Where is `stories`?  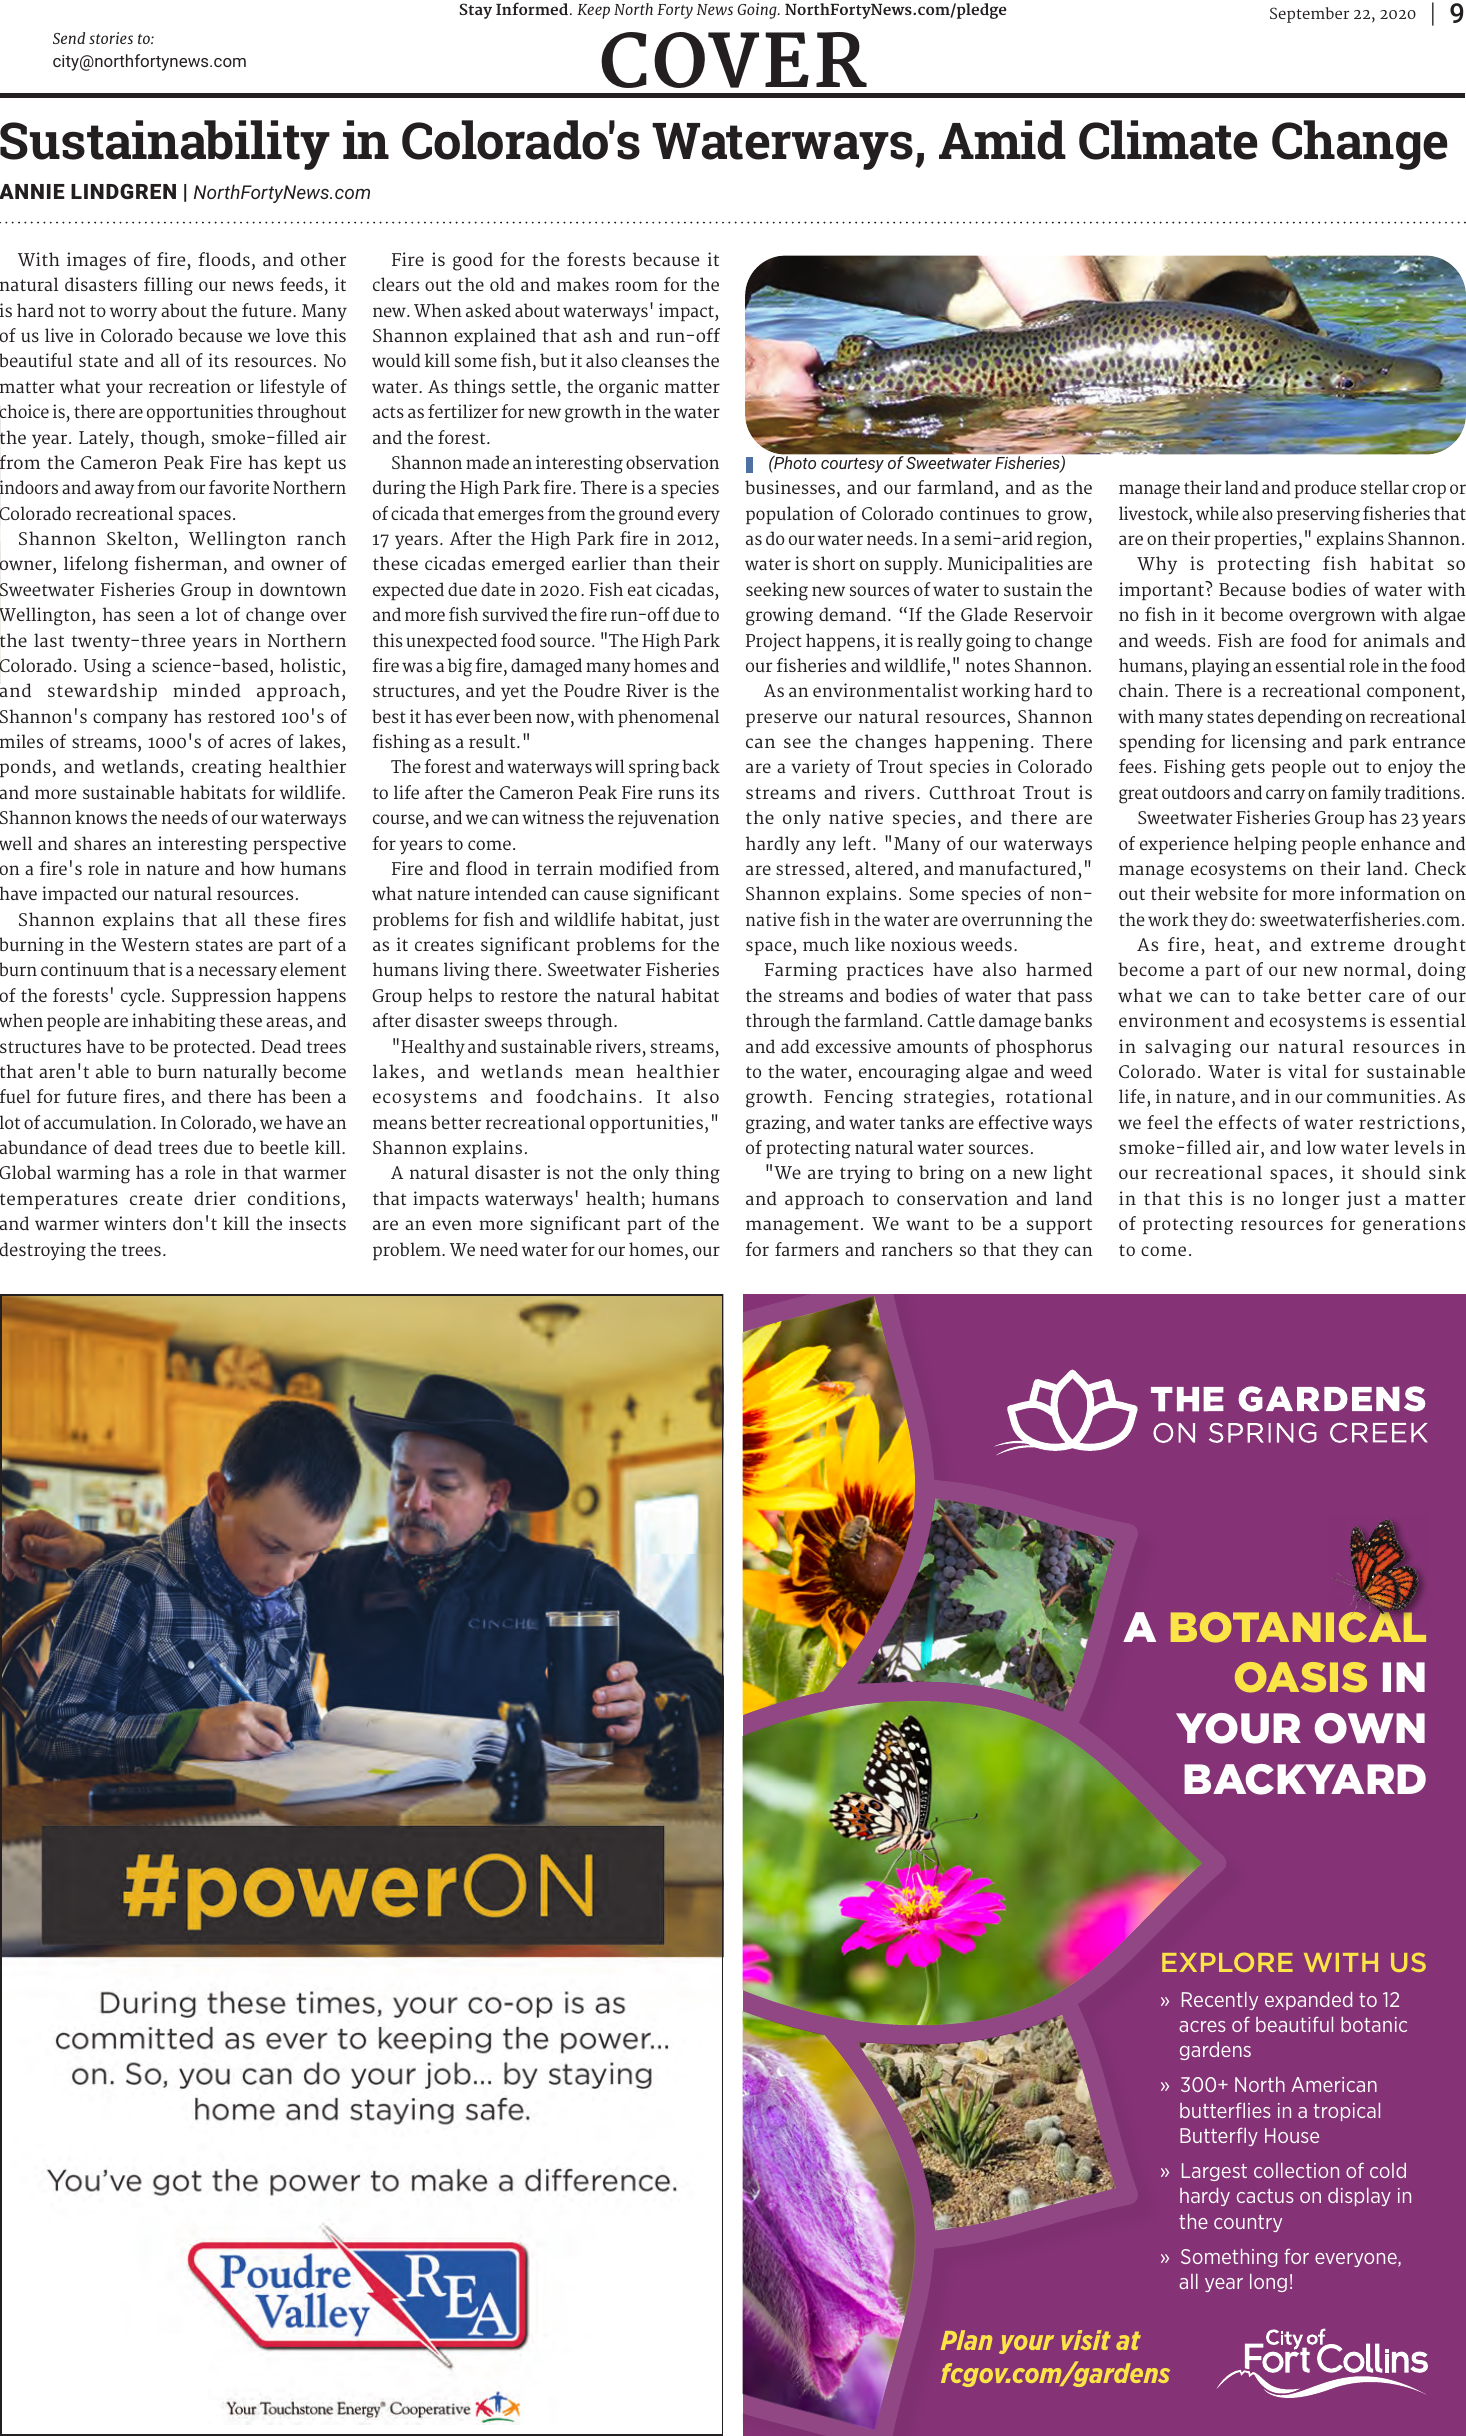
stories is located at coordinates (111, 38).
